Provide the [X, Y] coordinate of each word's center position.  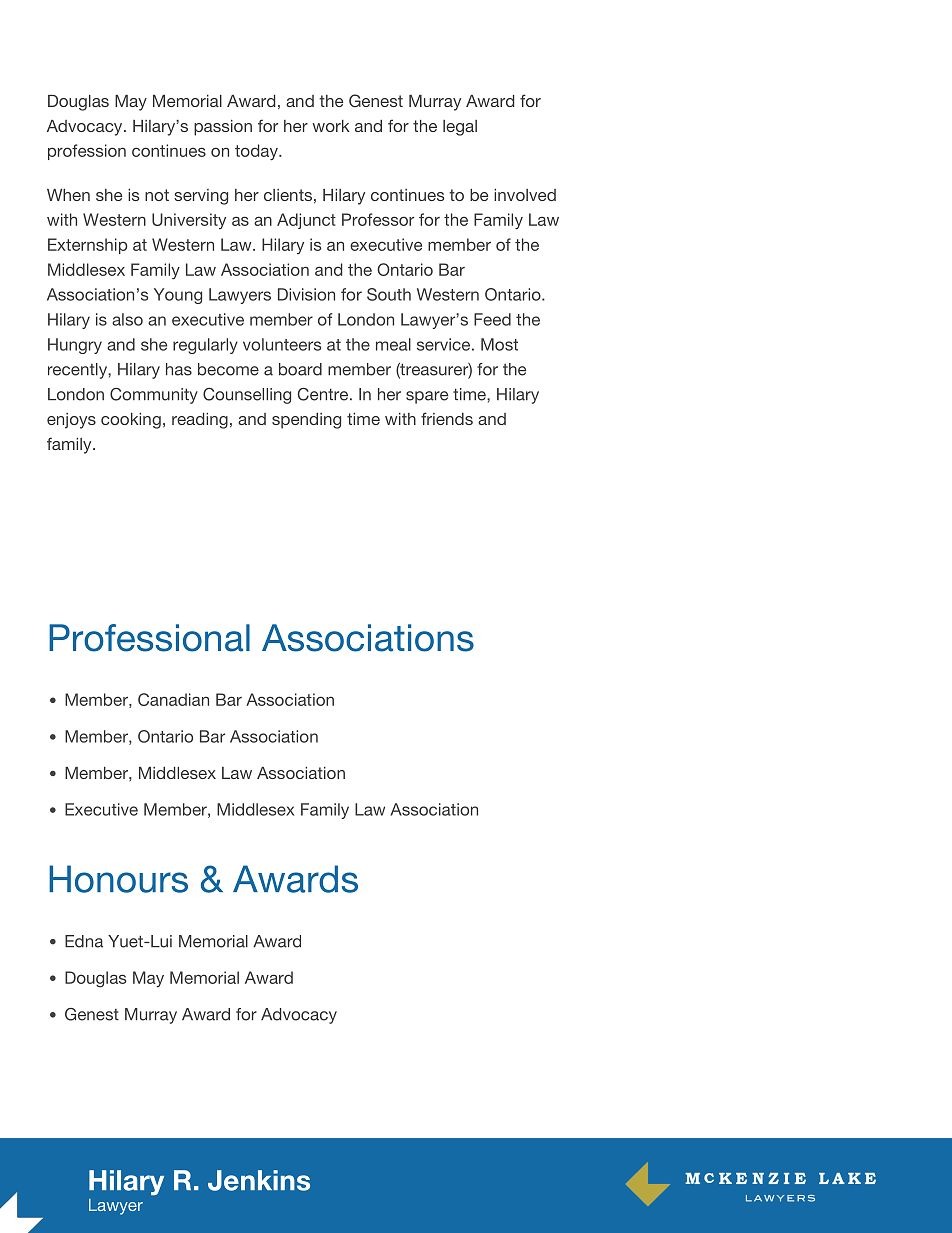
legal [460, 128]
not [157, 195]
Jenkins [259, 1180]
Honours [118, 879]
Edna [84, 941]
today [257, 152]
